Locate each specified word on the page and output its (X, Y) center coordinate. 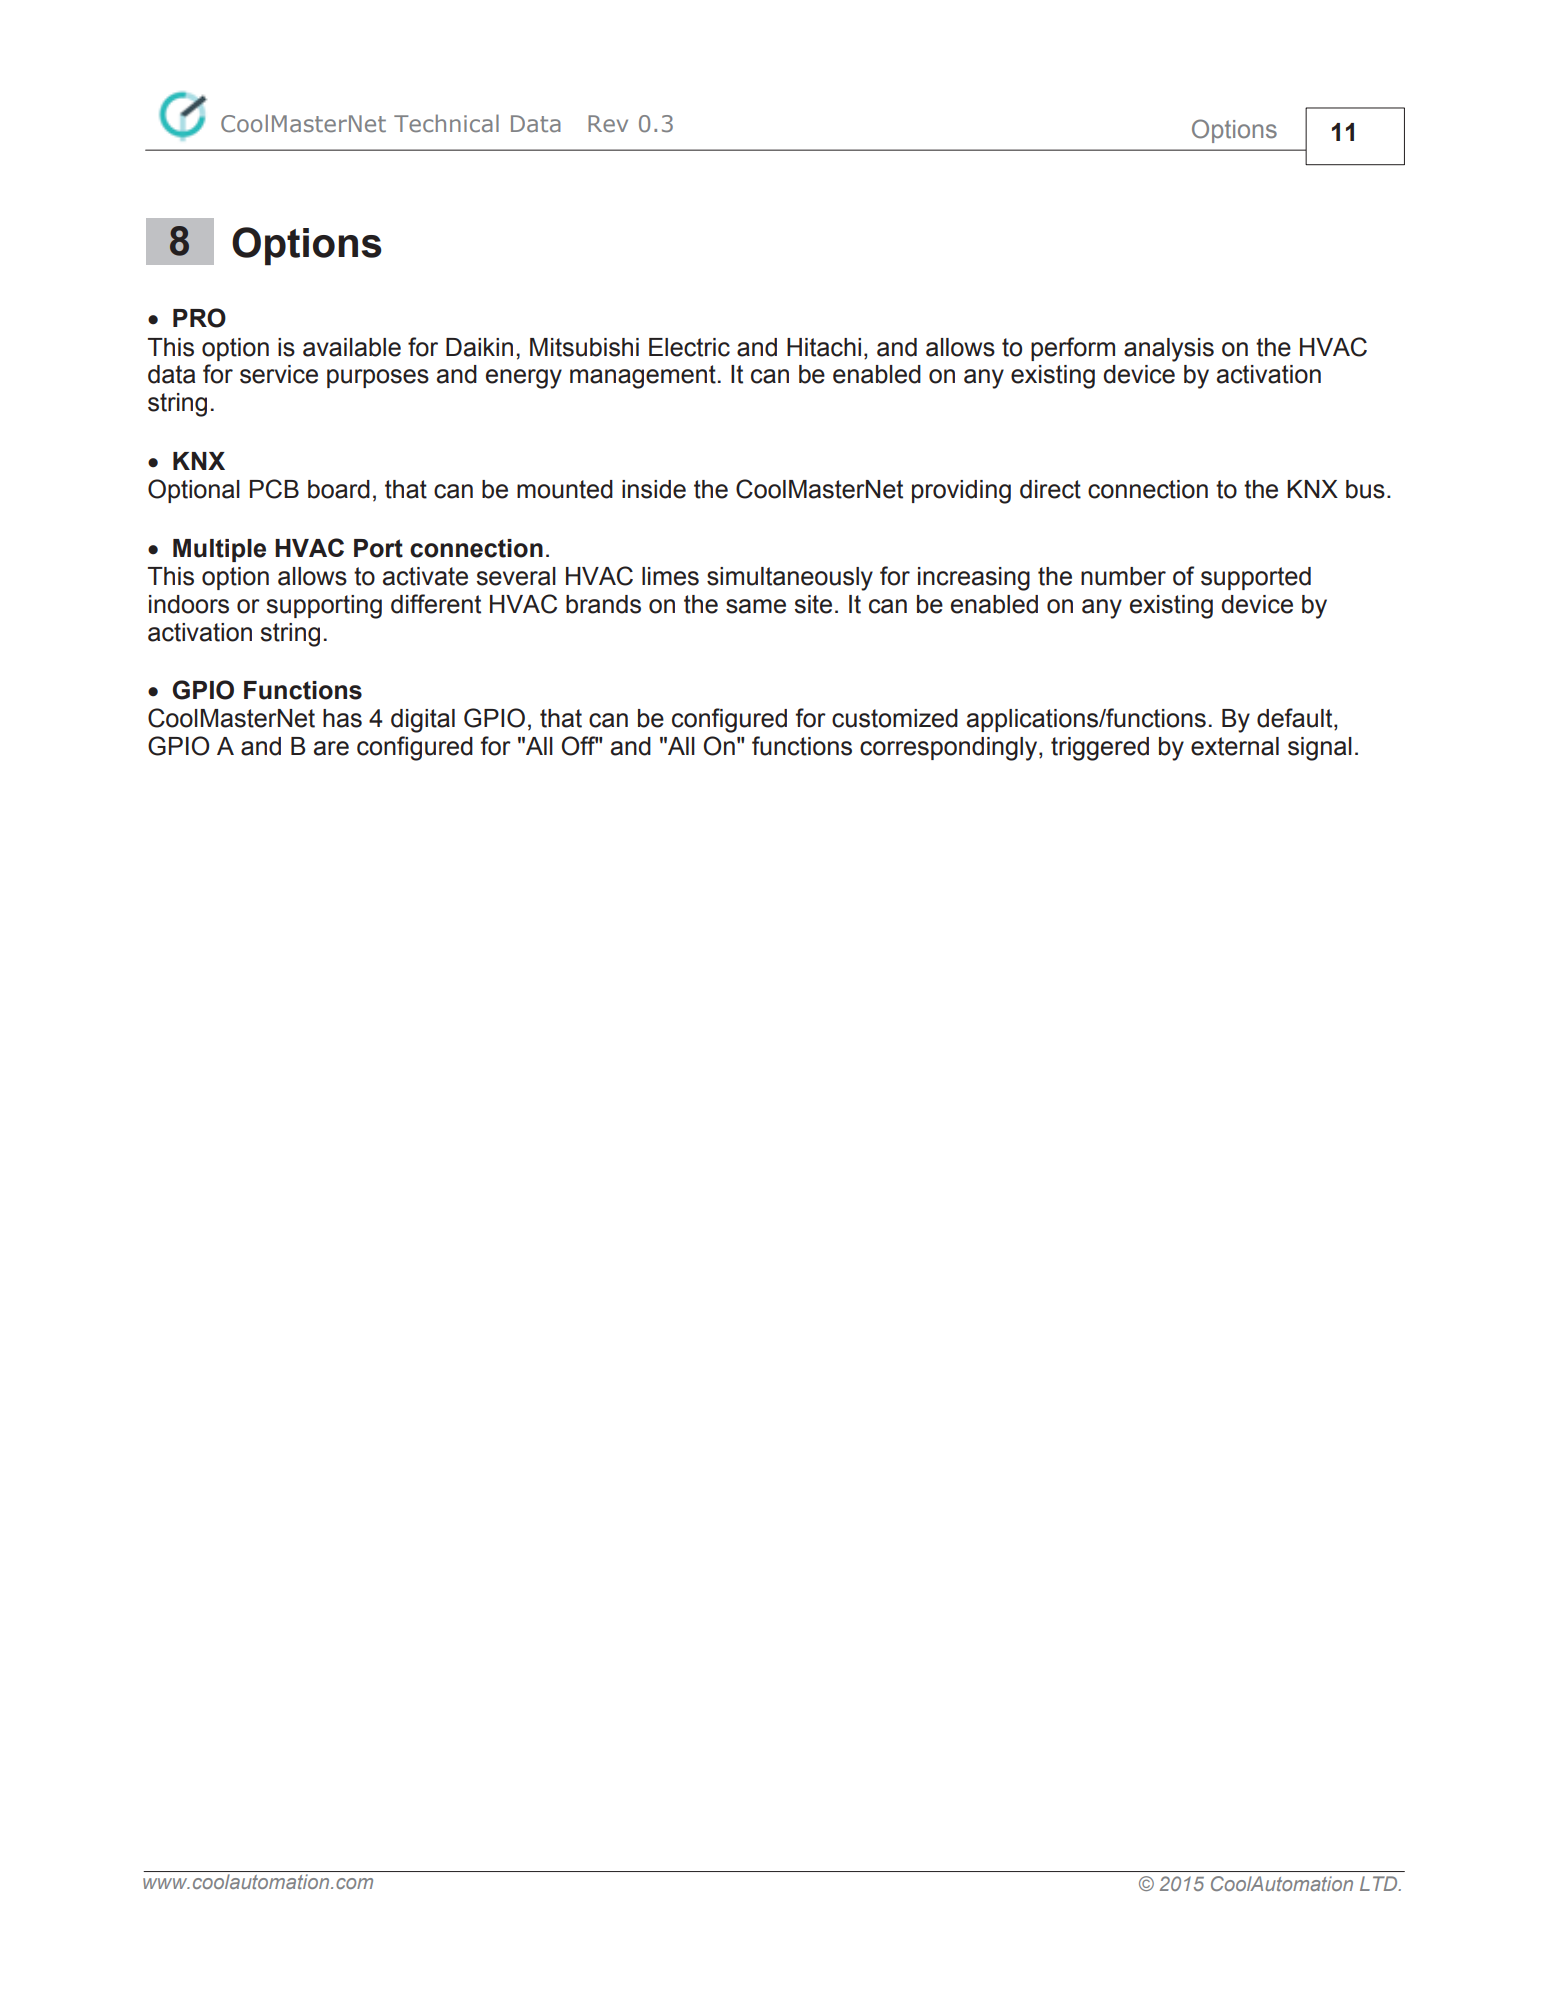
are (331, 748)
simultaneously (790, 579)
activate (425, 576)
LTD (1380, 1883)
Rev (608, 123)
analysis (1169, 350)
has (342, 718)
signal (1320, 749)
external (1235, 746)
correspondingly (950, 749)
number (1123, 576)
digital (423, 721)
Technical (446, 123)
